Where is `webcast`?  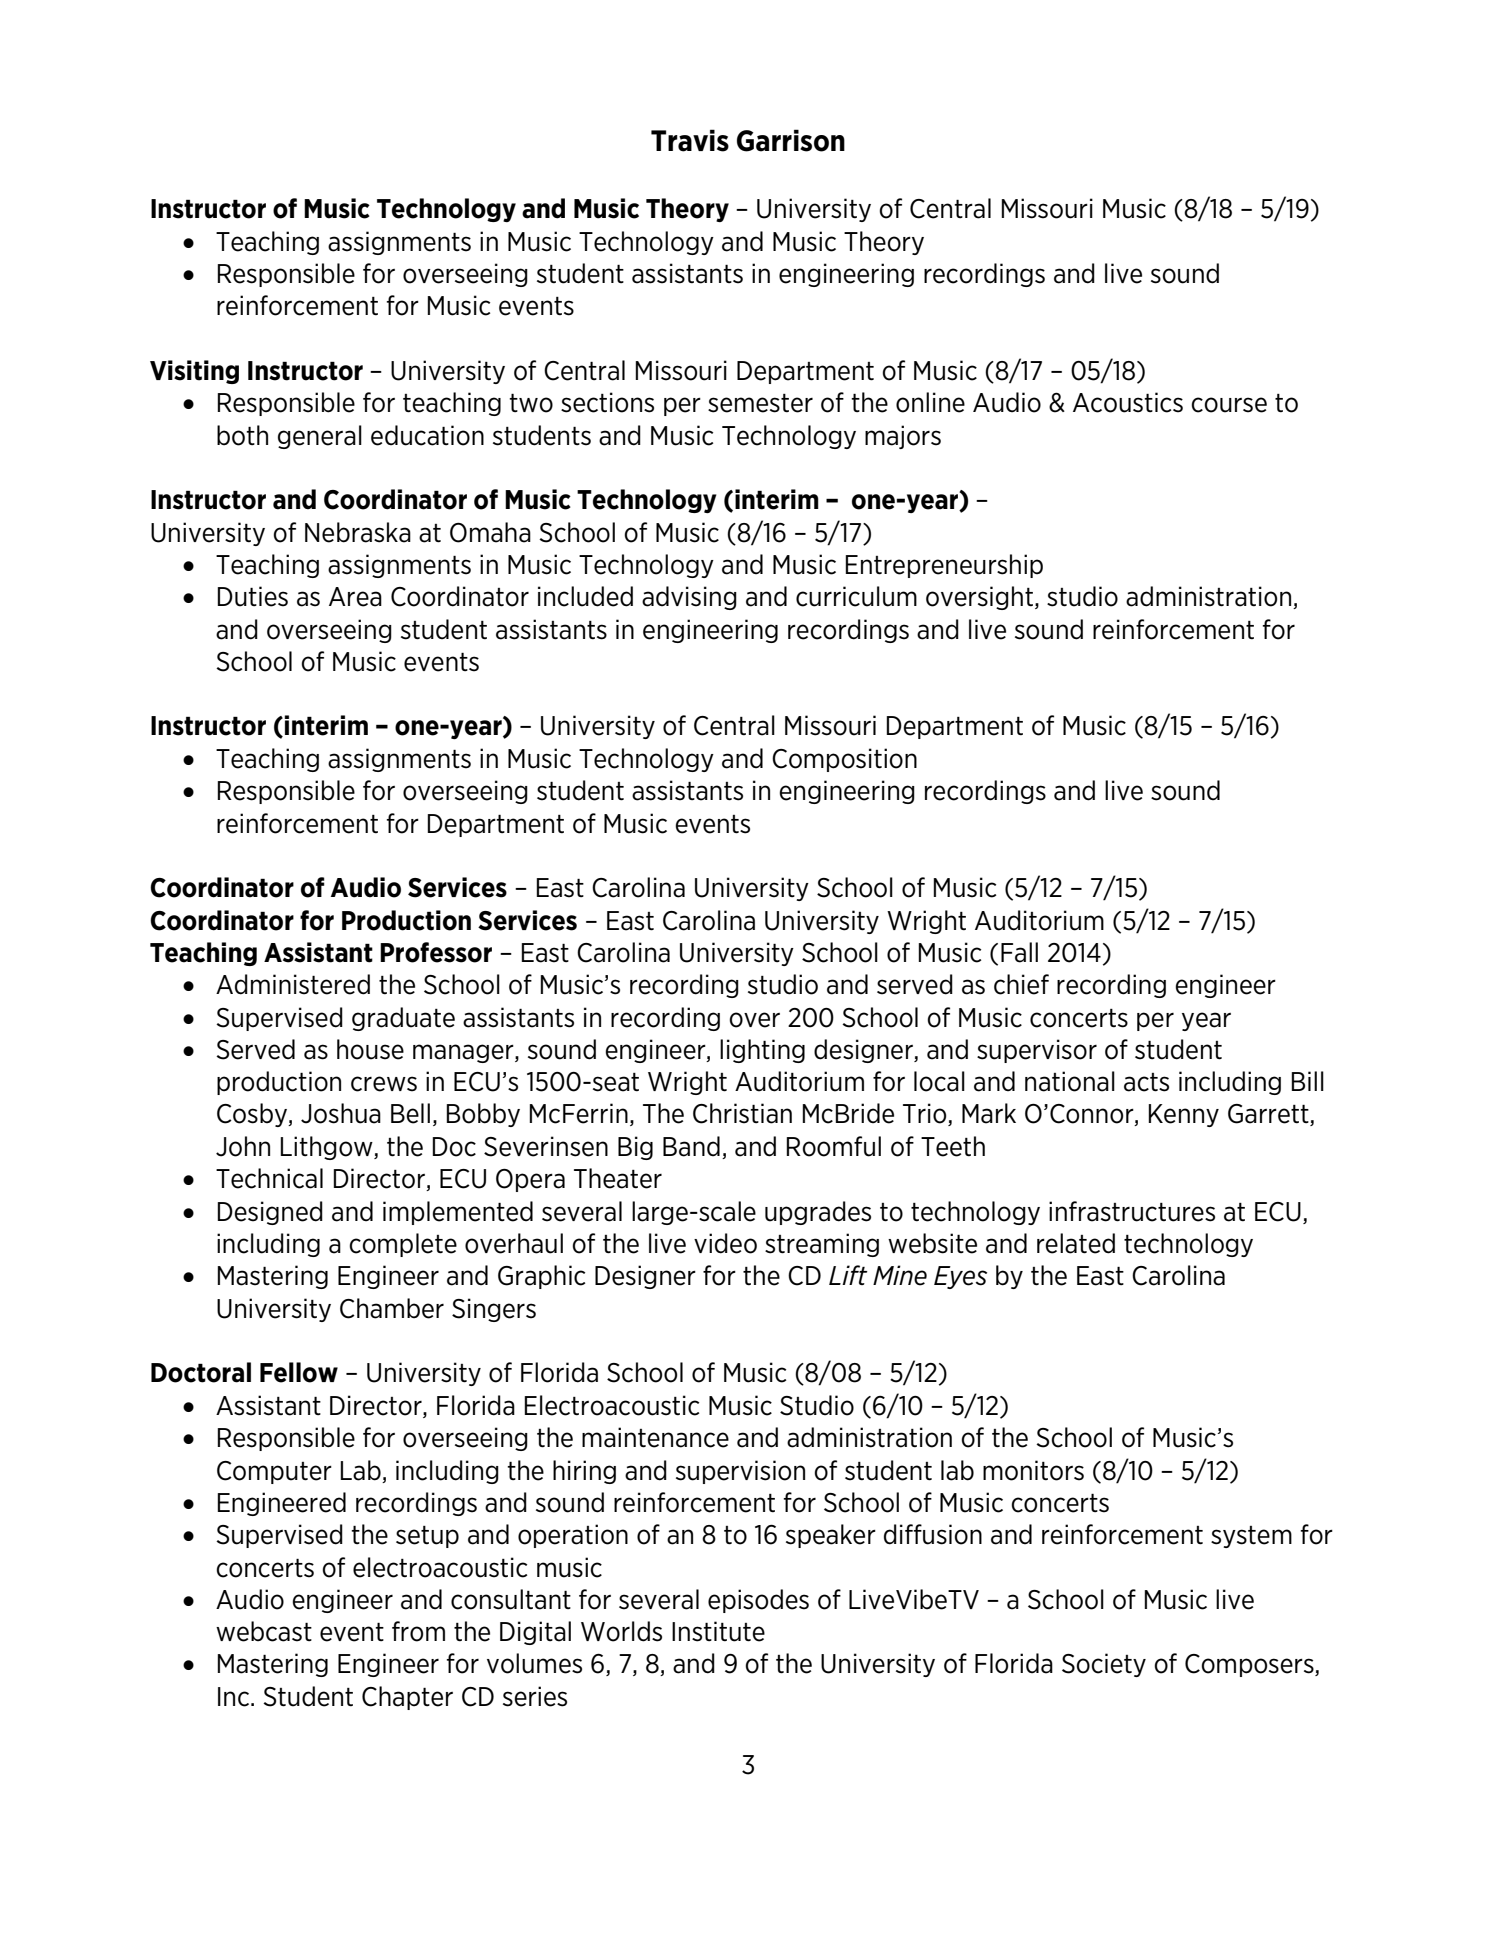
webcast is located at coordinates (264, 1631).
